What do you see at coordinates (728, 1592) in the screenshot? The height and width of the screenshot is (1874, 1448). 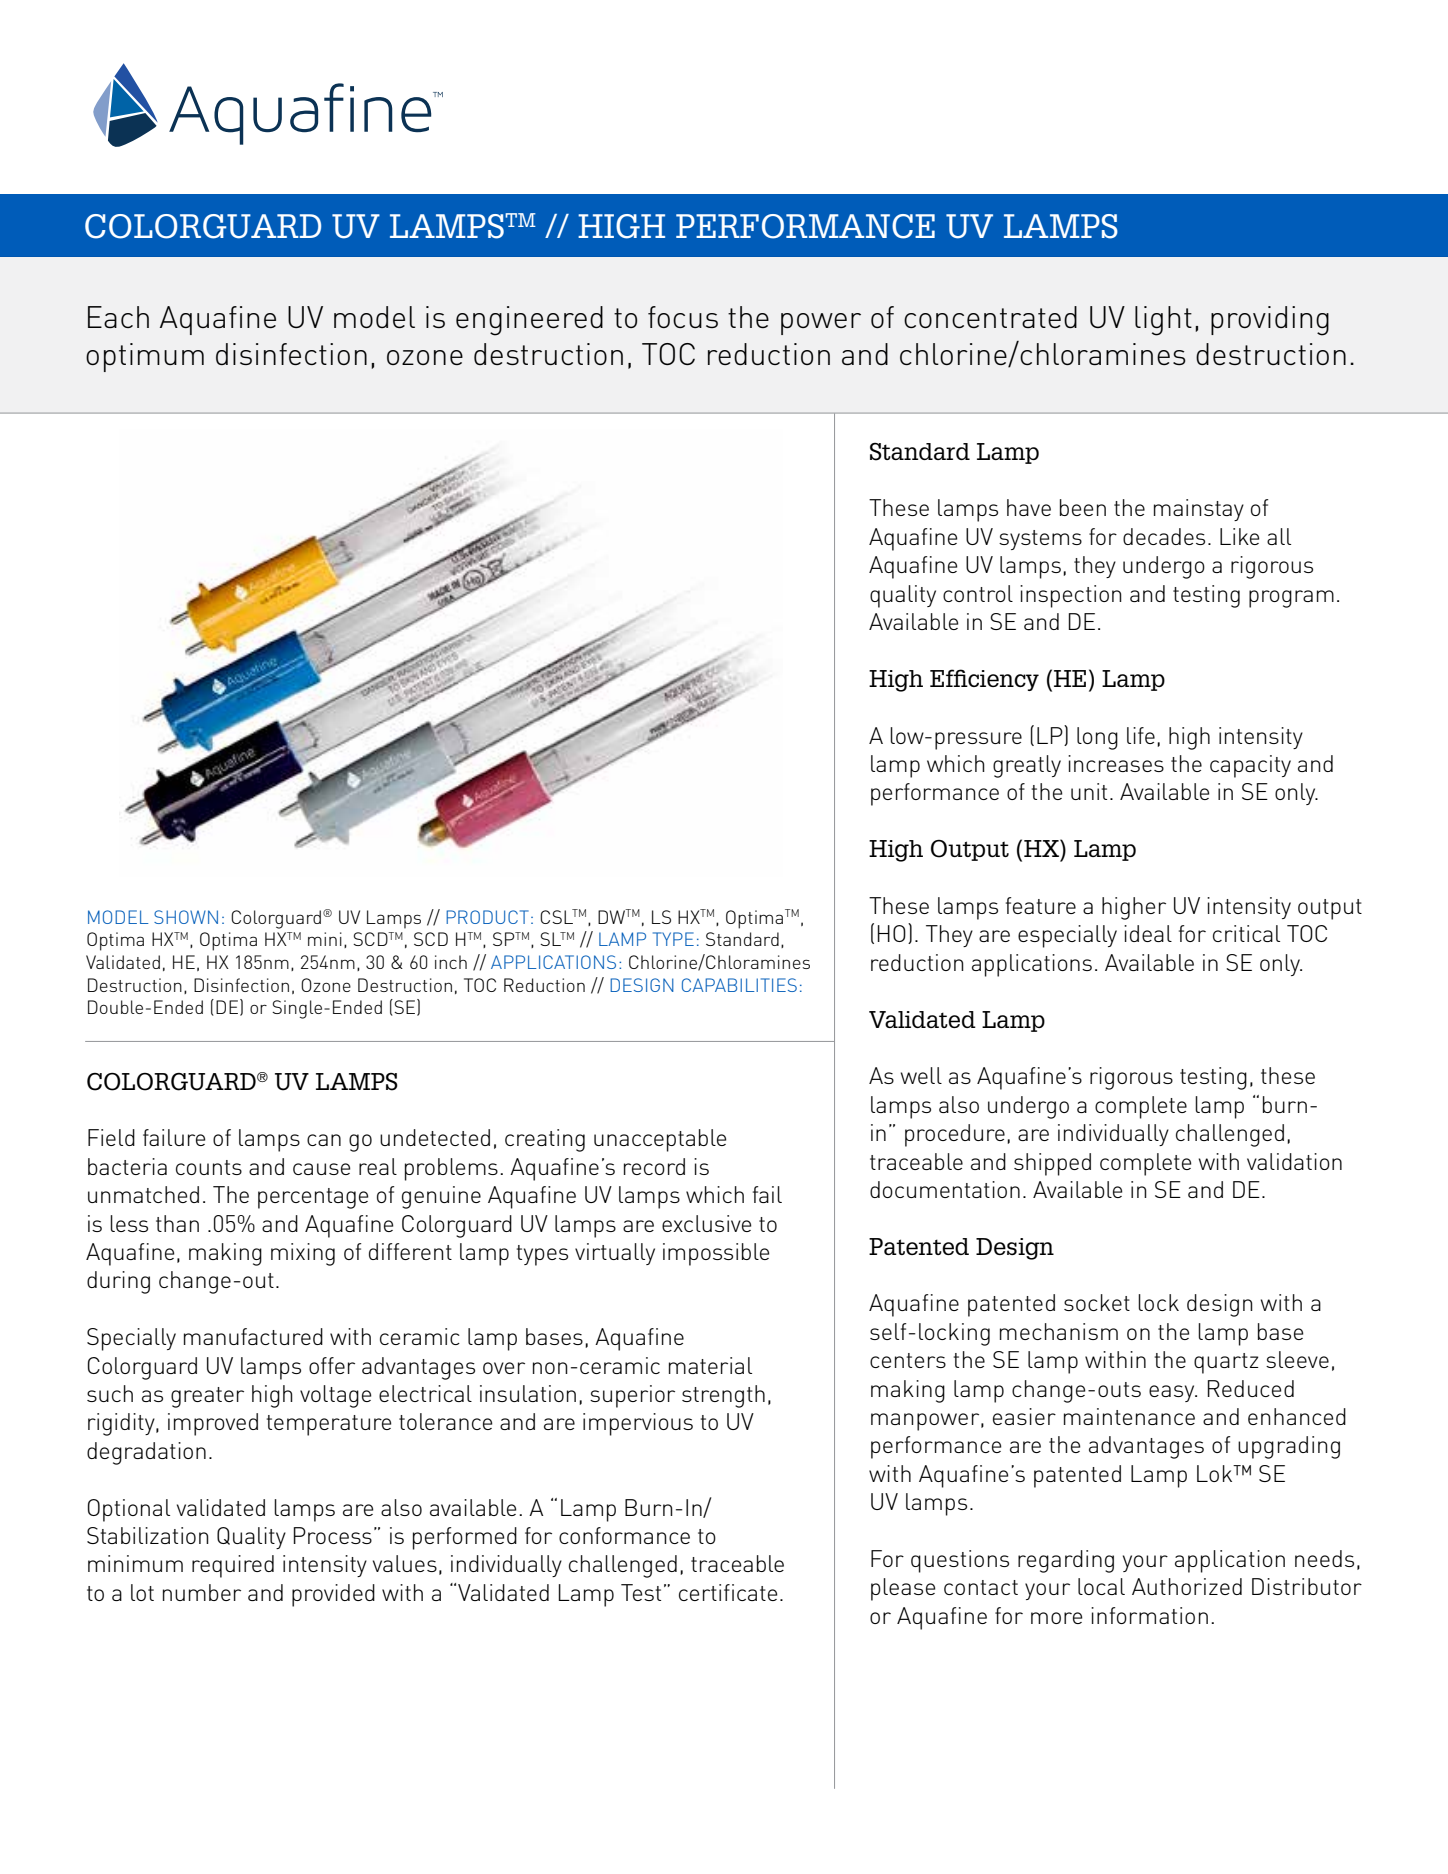 I see `certificate` at bounding box center [728, 1592].
